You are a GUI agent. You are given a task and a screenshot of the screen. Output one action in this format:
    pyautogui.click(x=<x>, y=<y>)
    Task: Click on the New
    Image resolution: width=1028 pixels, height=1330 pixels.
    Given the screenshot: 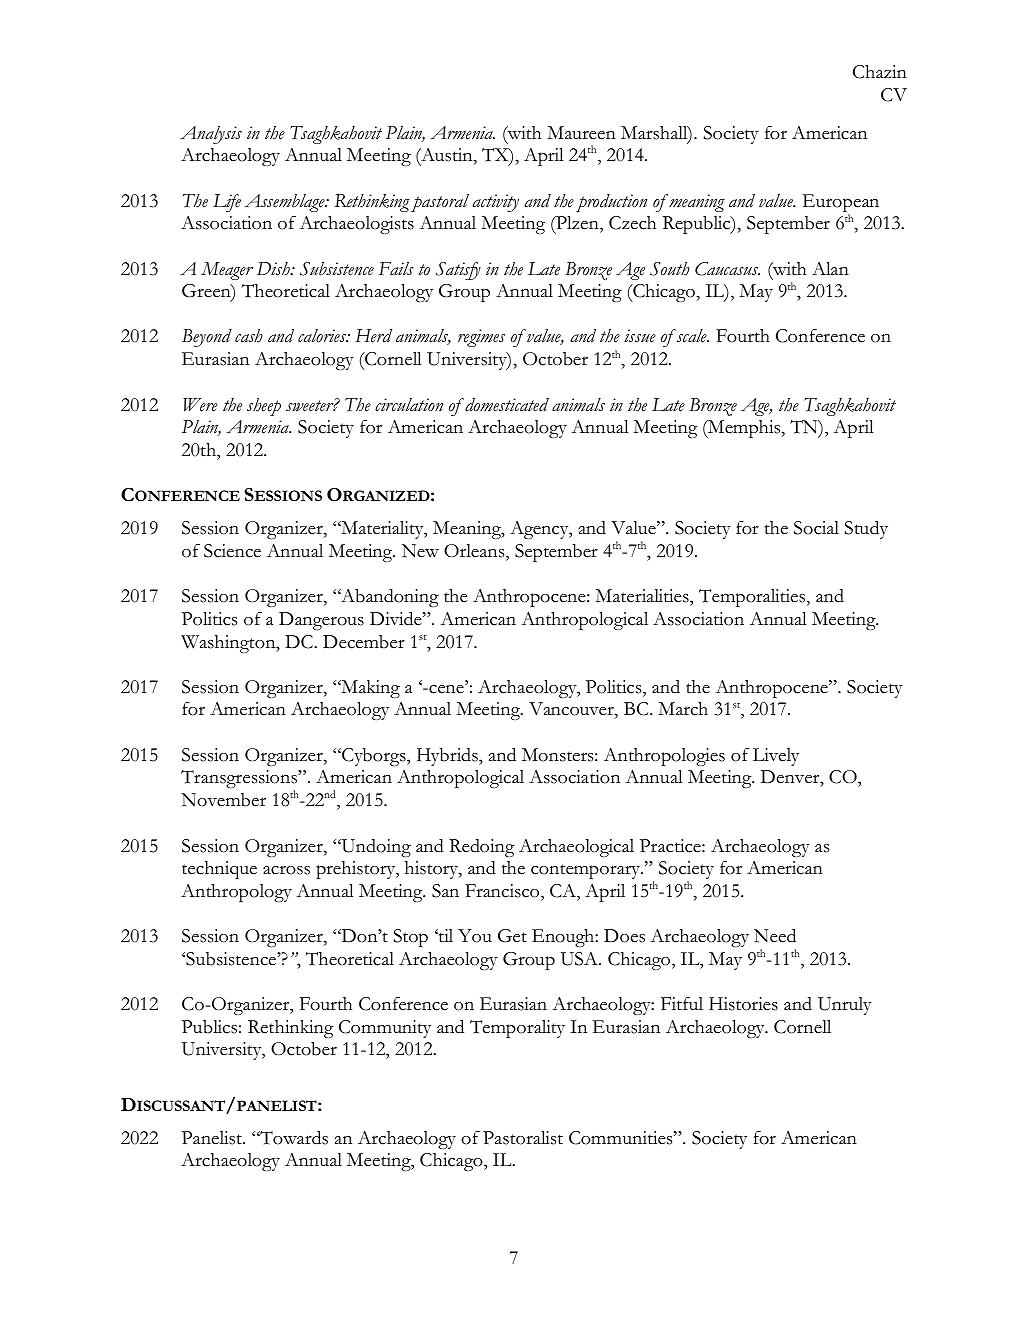 What is the action you would take?
    pyautogui.click(x=420, y=551)
